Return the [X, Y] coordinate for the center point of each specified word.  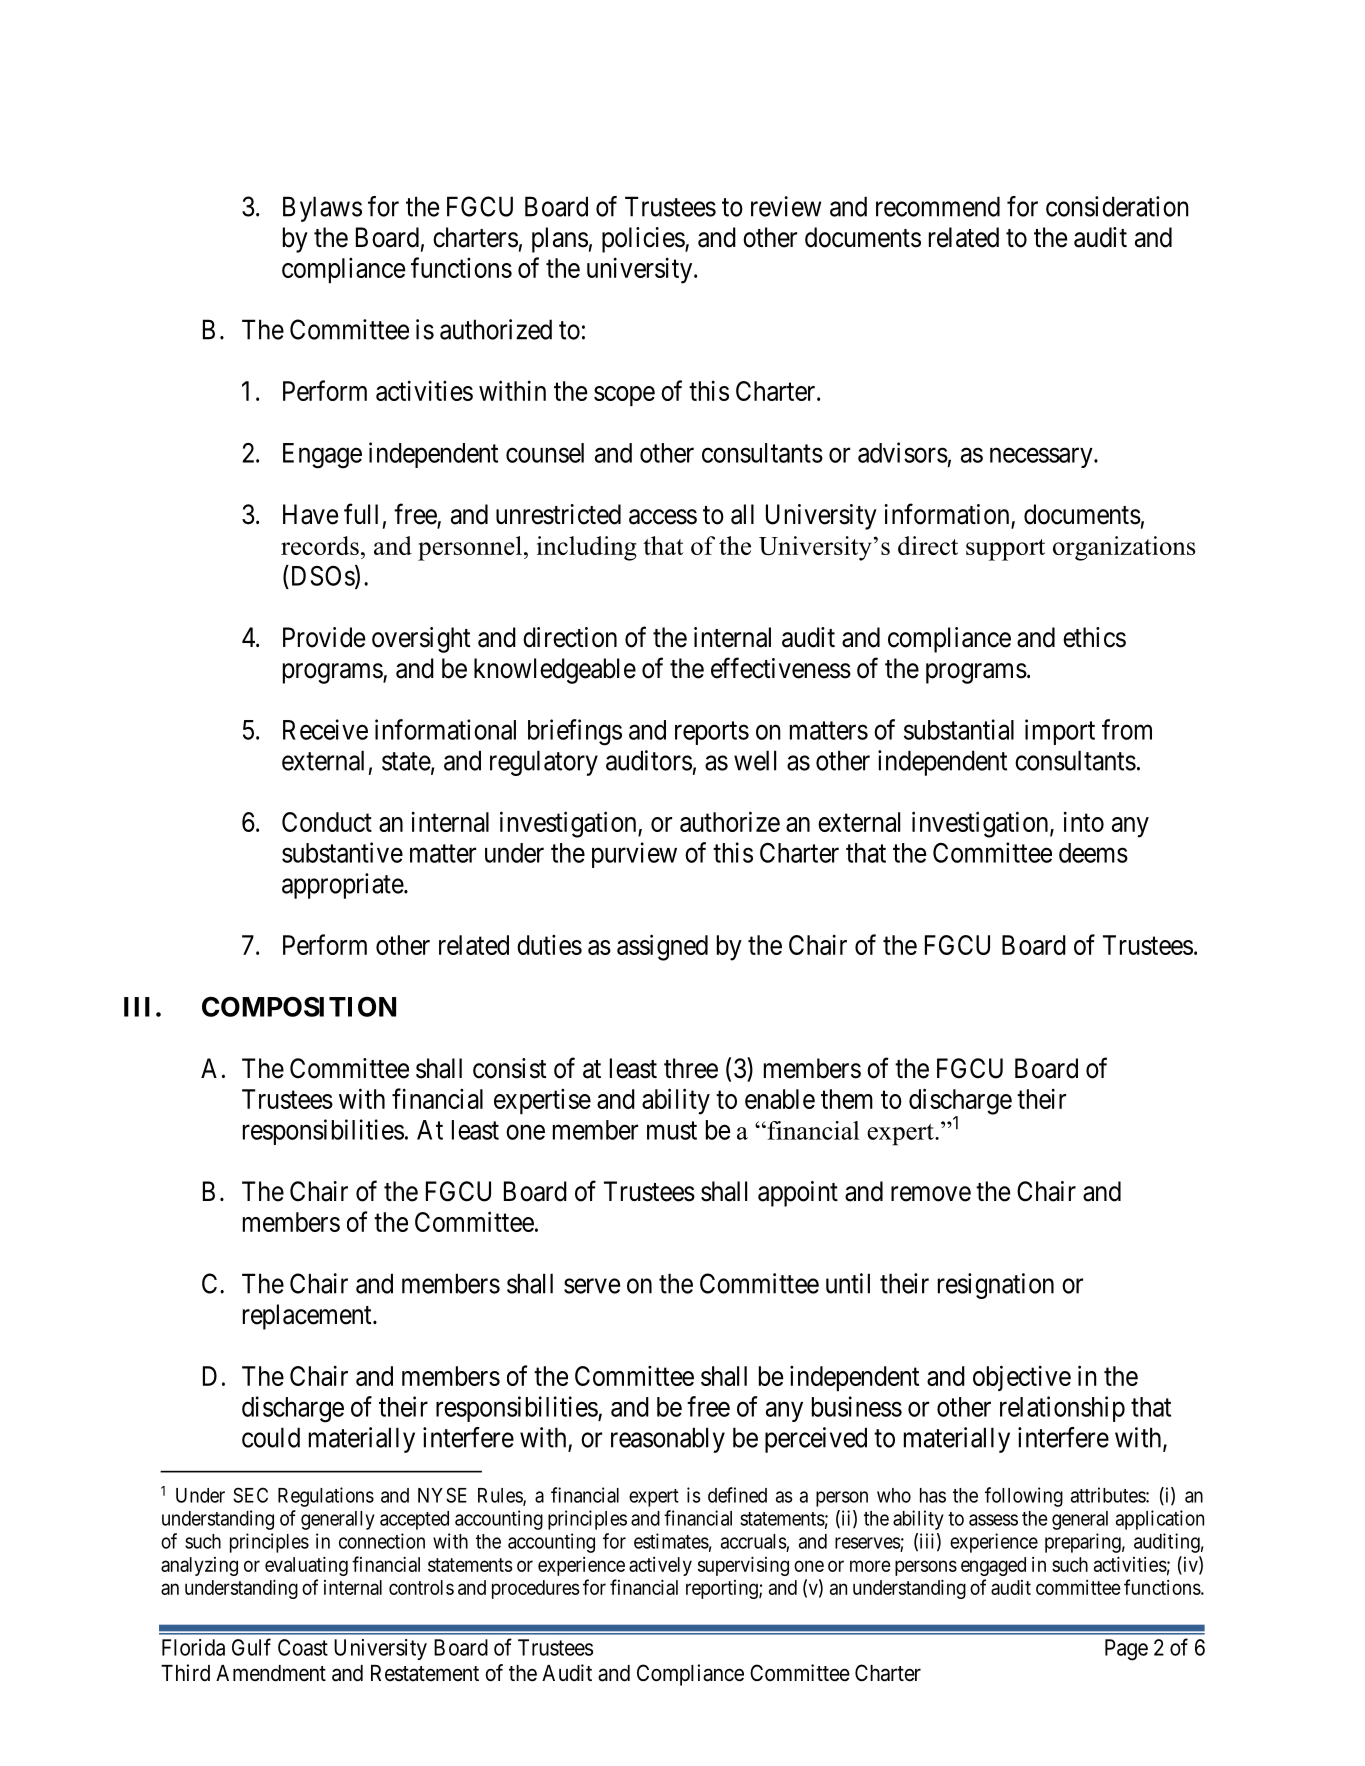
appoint [798, 1194]
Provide [324, 637]
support [1005, 550]
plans [560, 240]
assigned [662, 947]
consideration [1117, 206]
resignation [996, 1286]
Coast [303, 1647]
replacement [308, 1317]
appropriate [343, 886]
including [587, 548]
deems [1093, 853]
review [786, 206]
